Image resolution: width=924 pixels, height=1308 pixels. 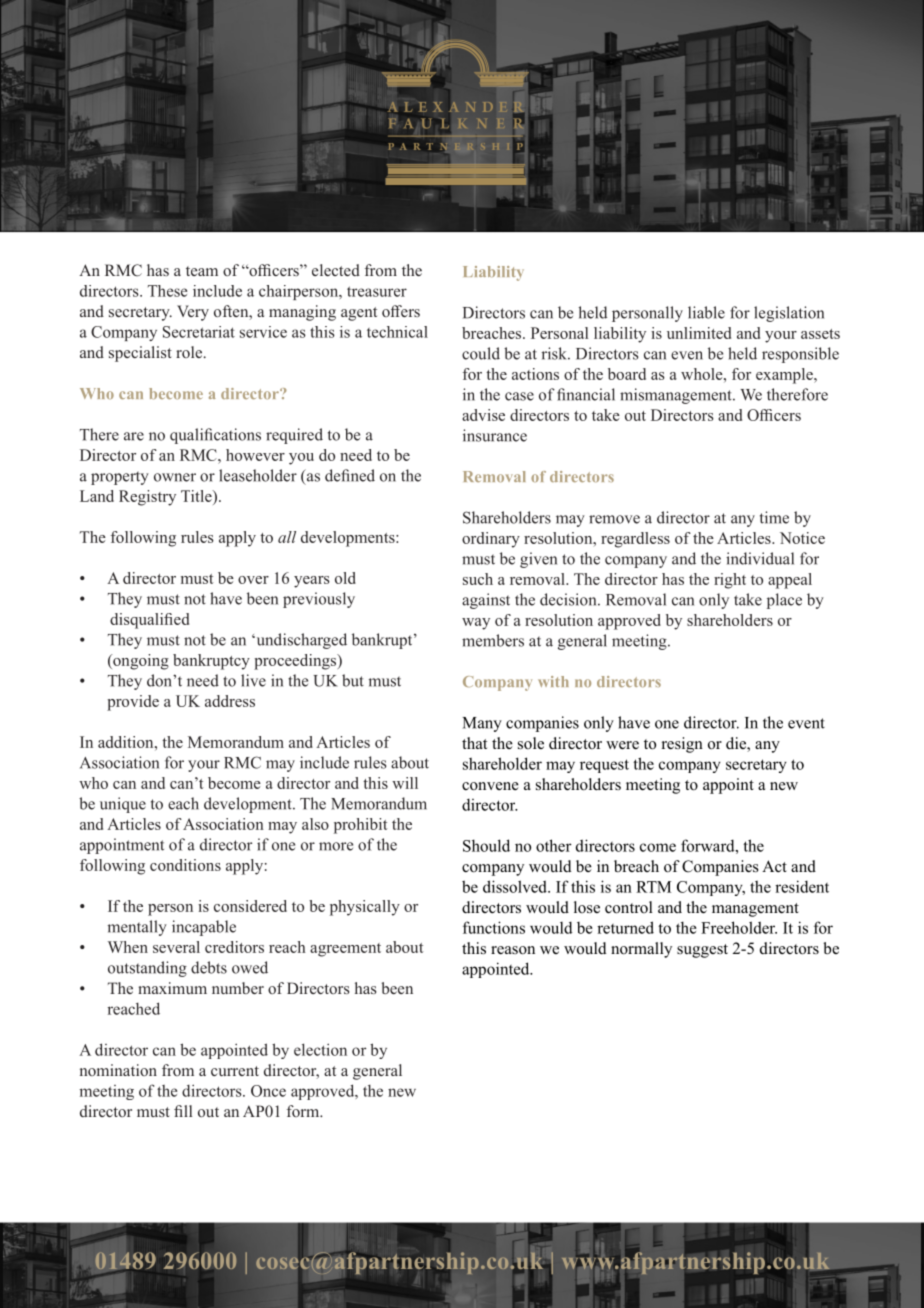 I want to click on such, so click(x=478, y=579).
